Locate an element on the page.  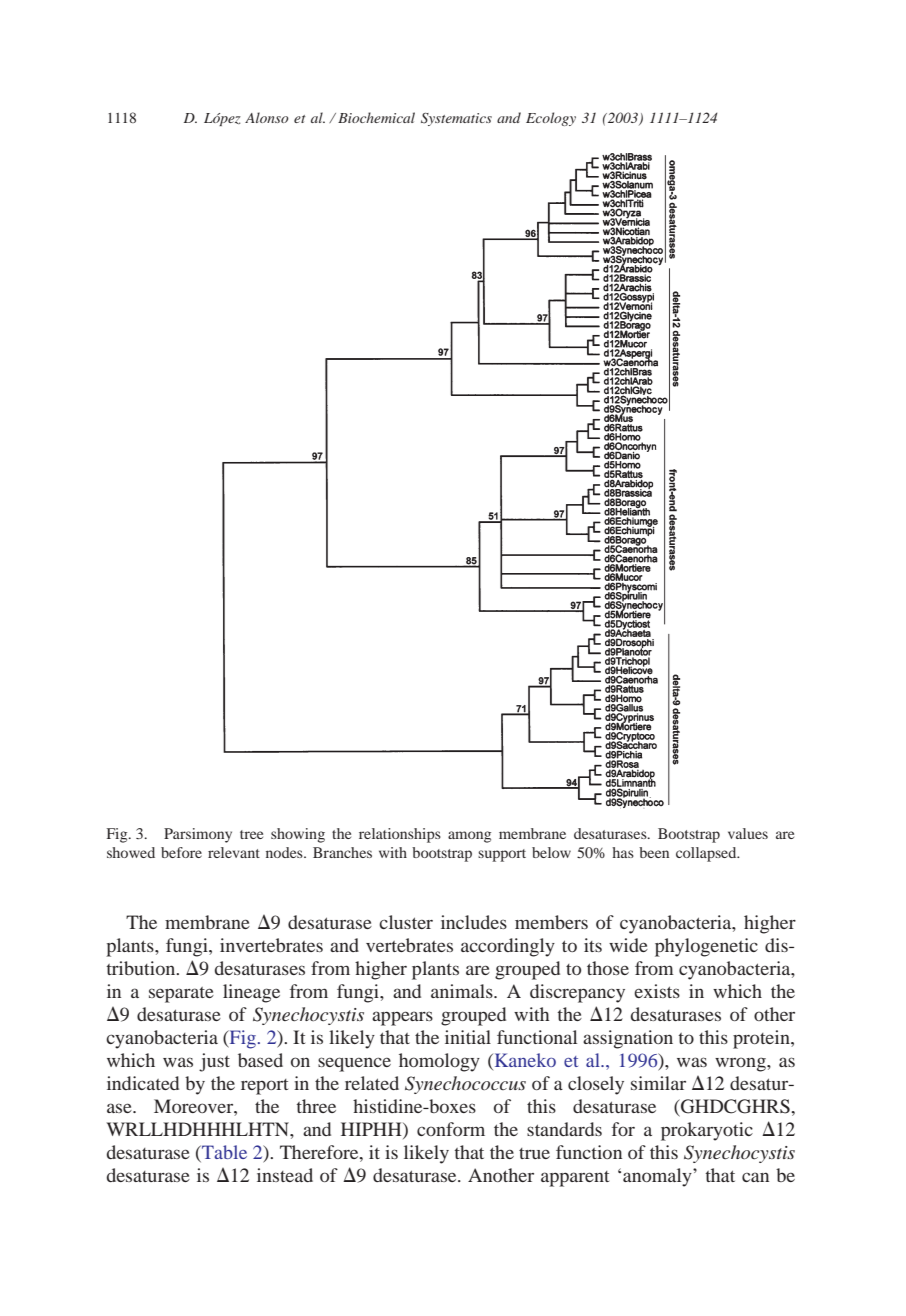
values is located at coordinates (748, 833).
